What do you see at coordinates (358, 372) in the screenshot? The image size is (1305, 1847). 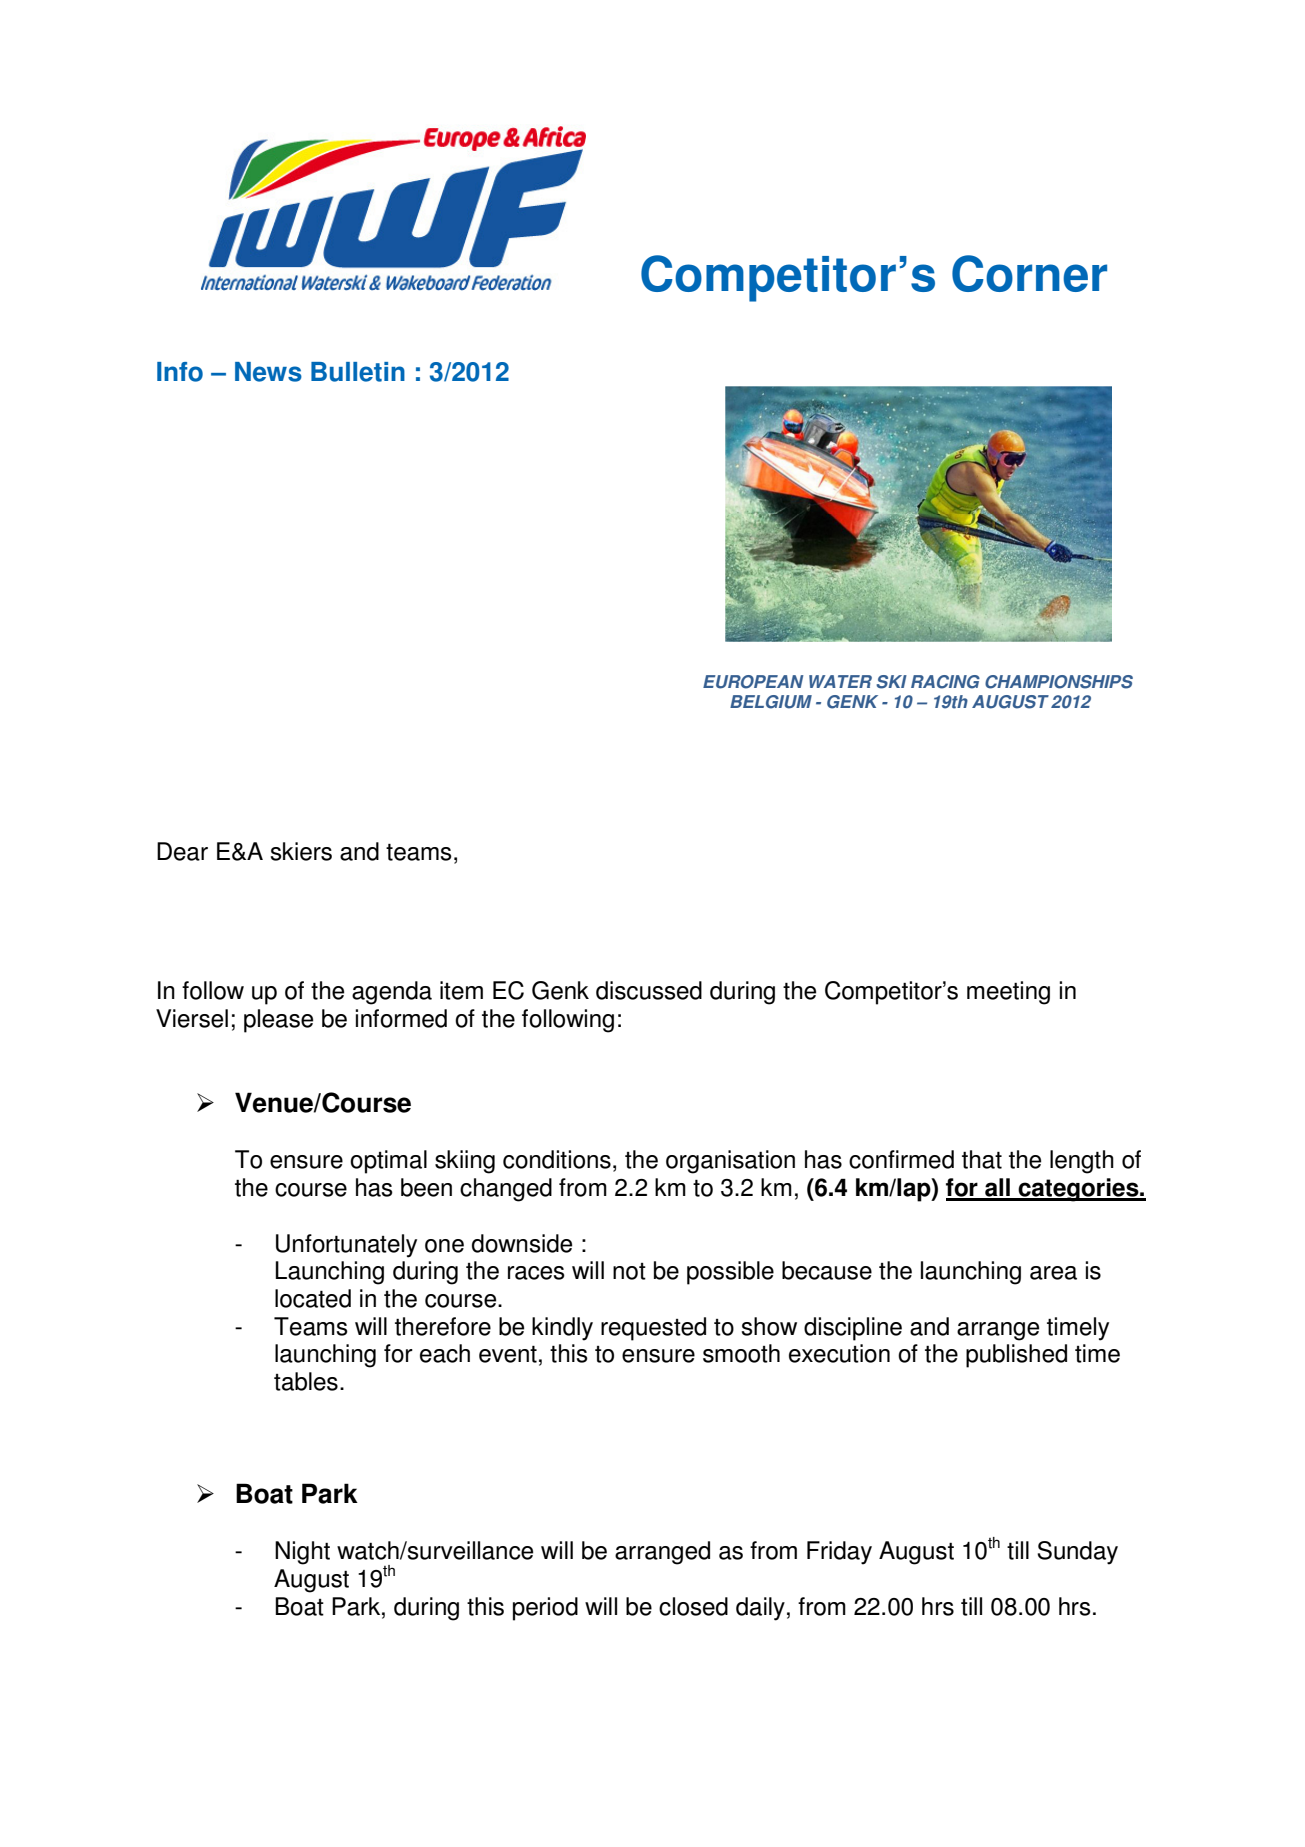 I see `Bulletin` at bounding box center [358, 372].
